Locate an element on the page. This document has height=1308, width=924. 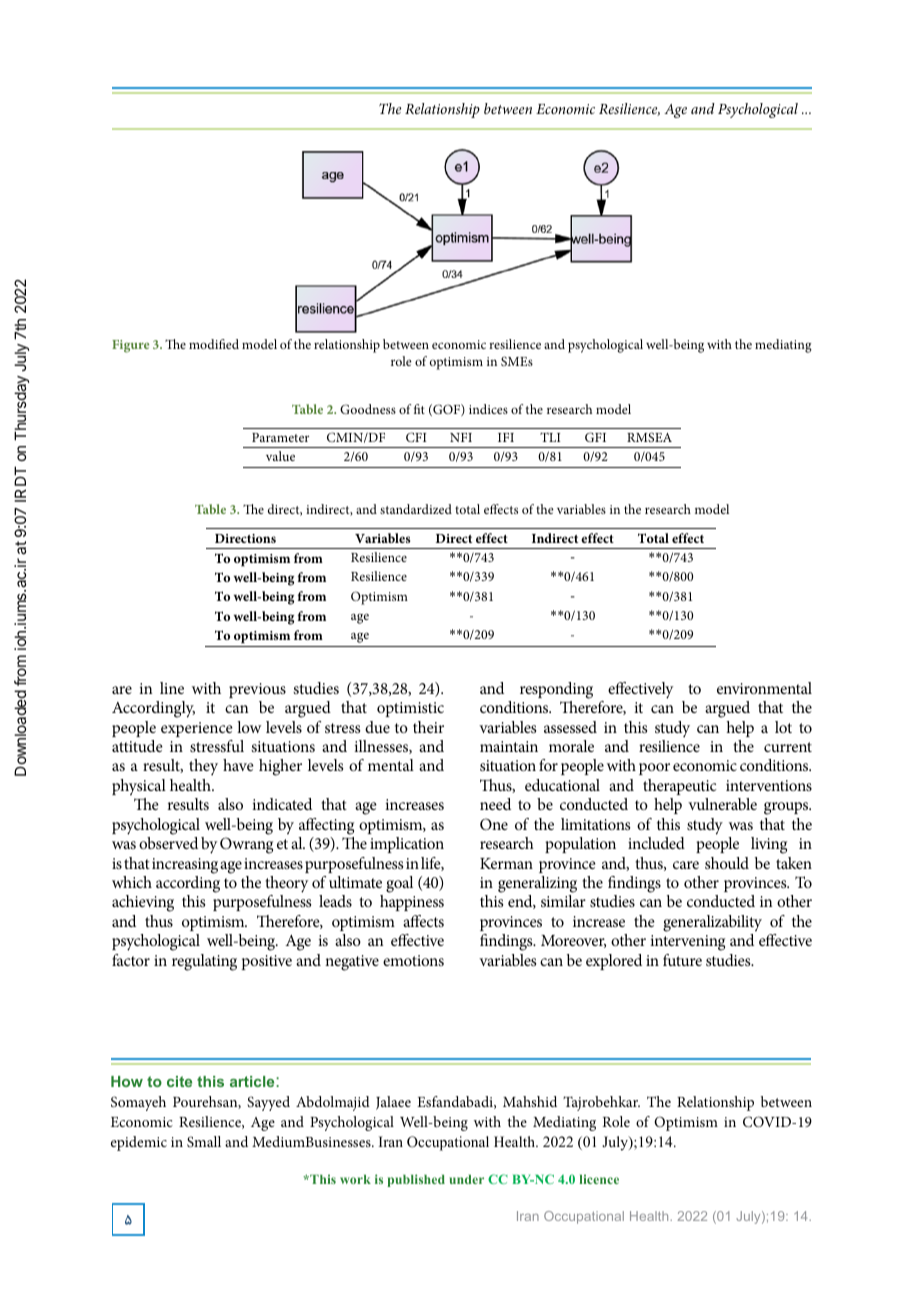
responding is located at coordinates (556, 690).
